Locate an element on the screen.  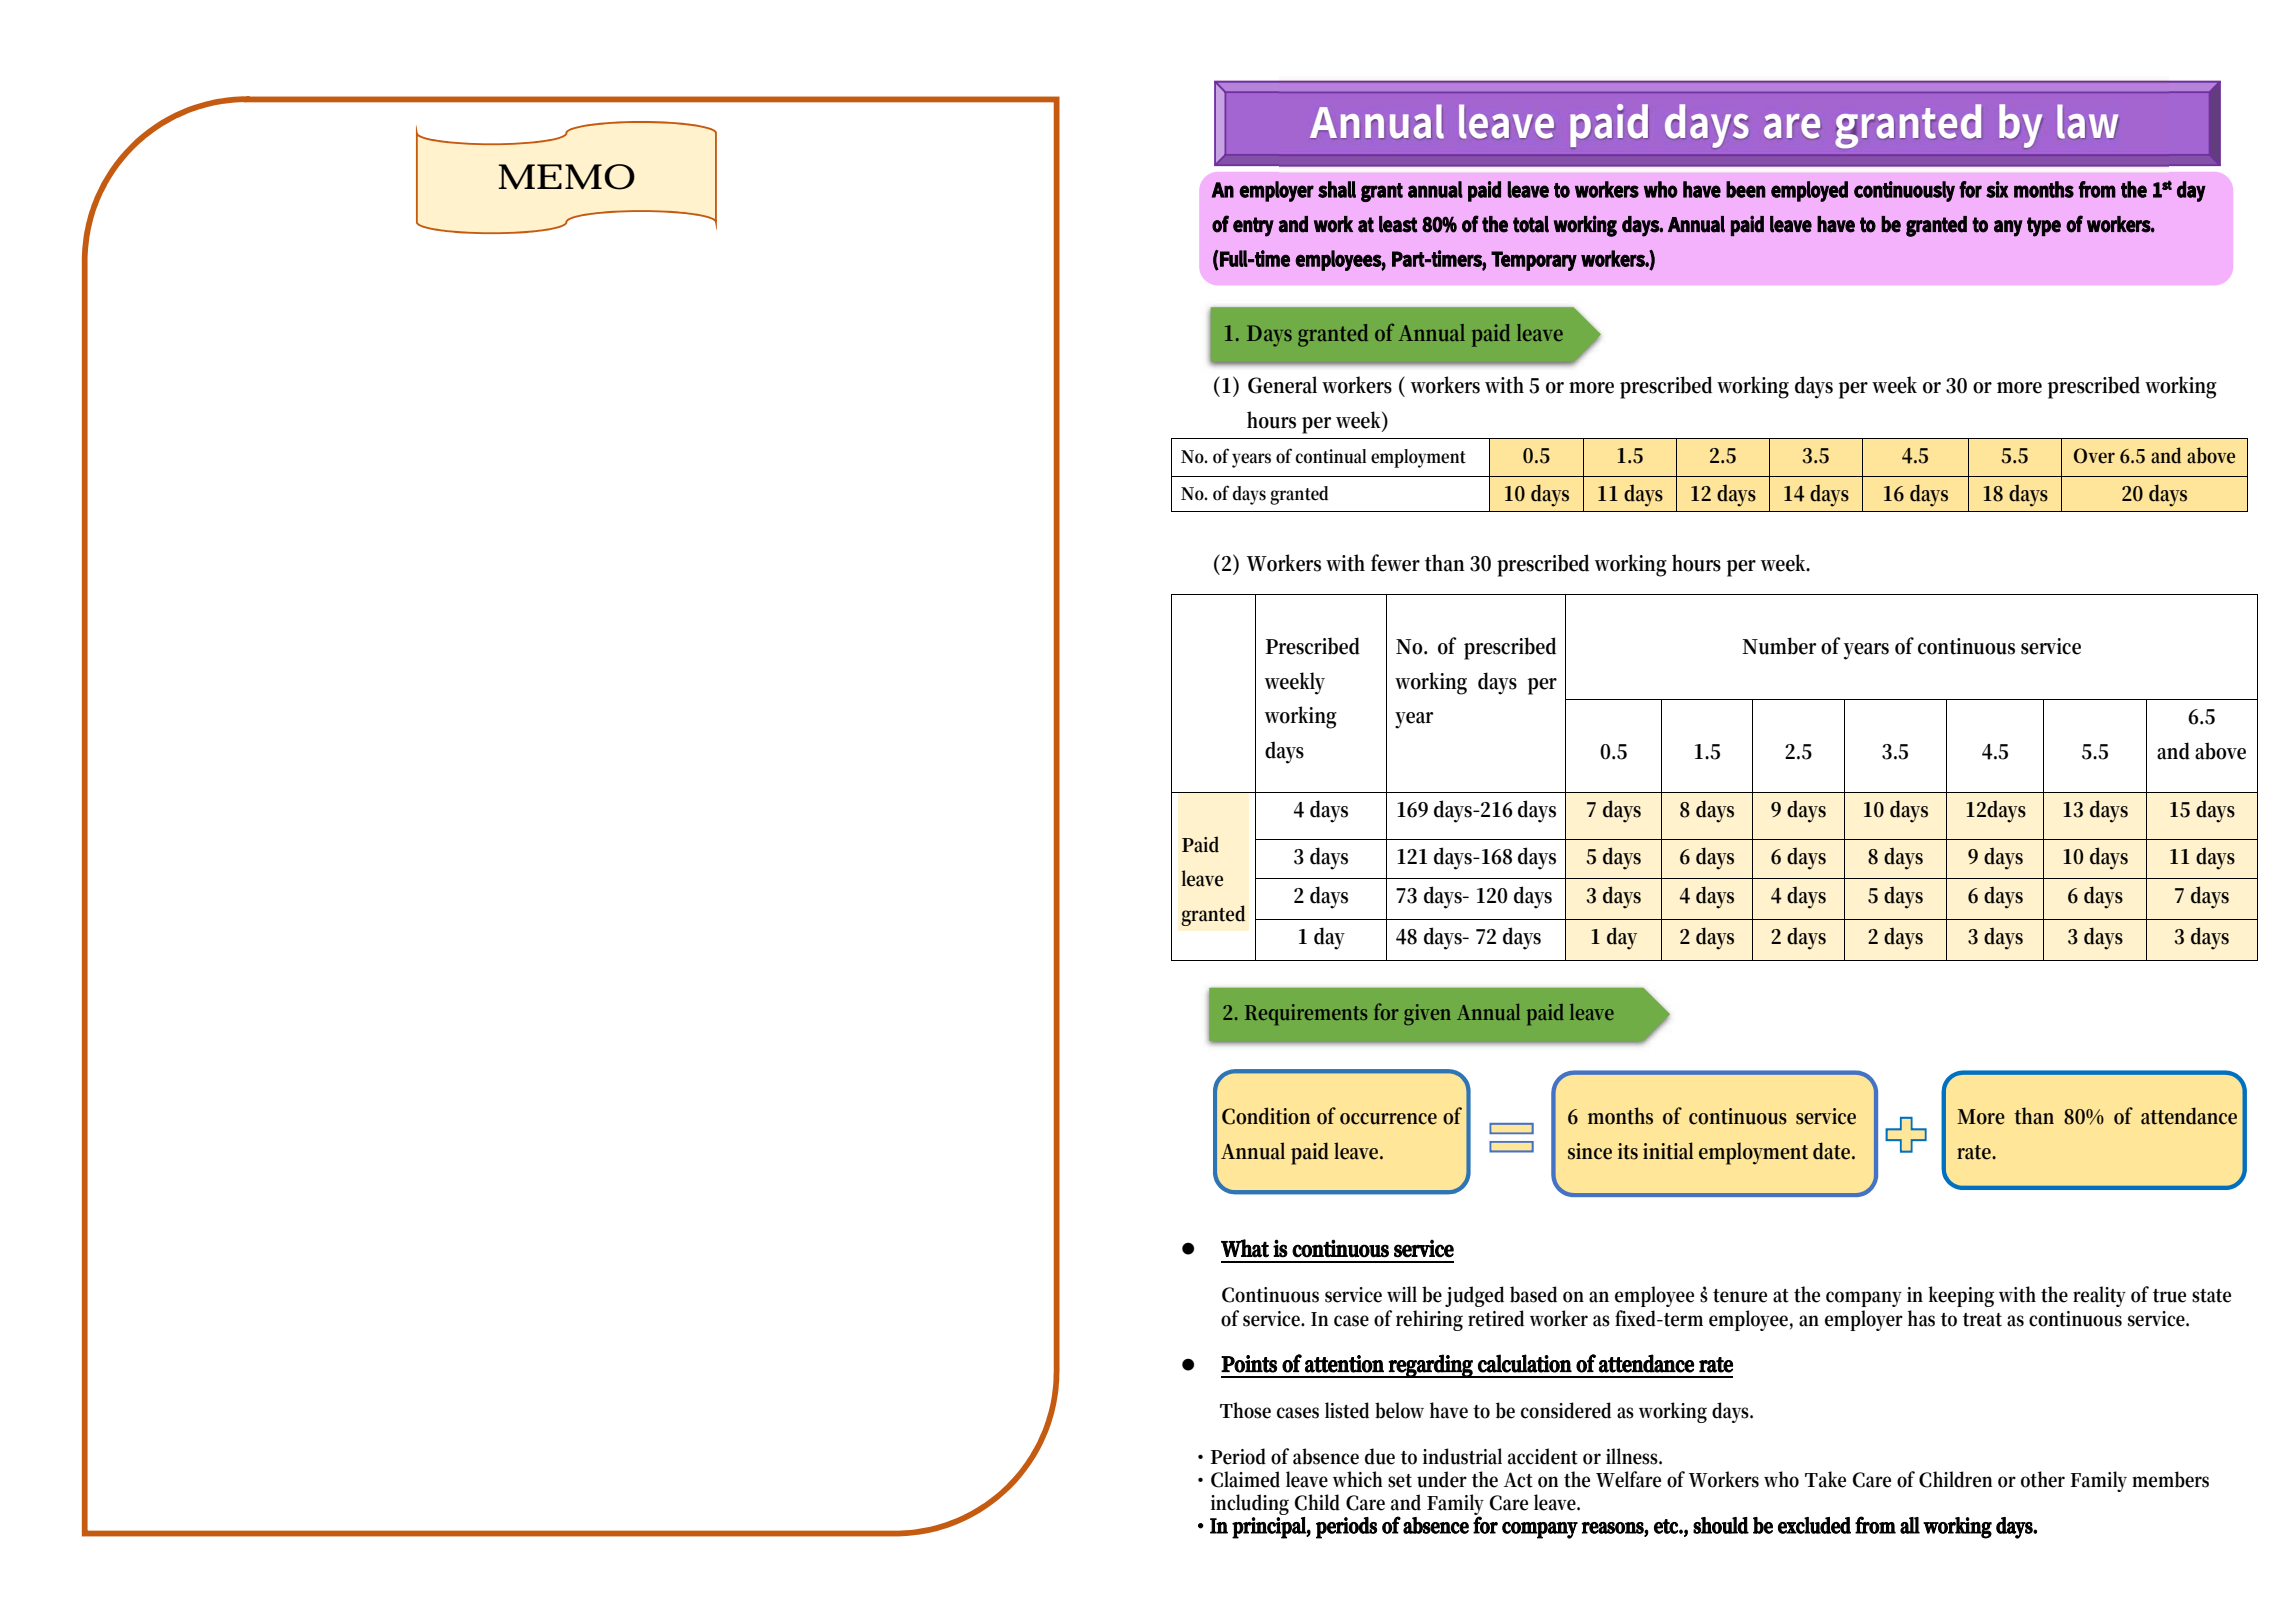
shall is located at coordinates (1337, 189).
